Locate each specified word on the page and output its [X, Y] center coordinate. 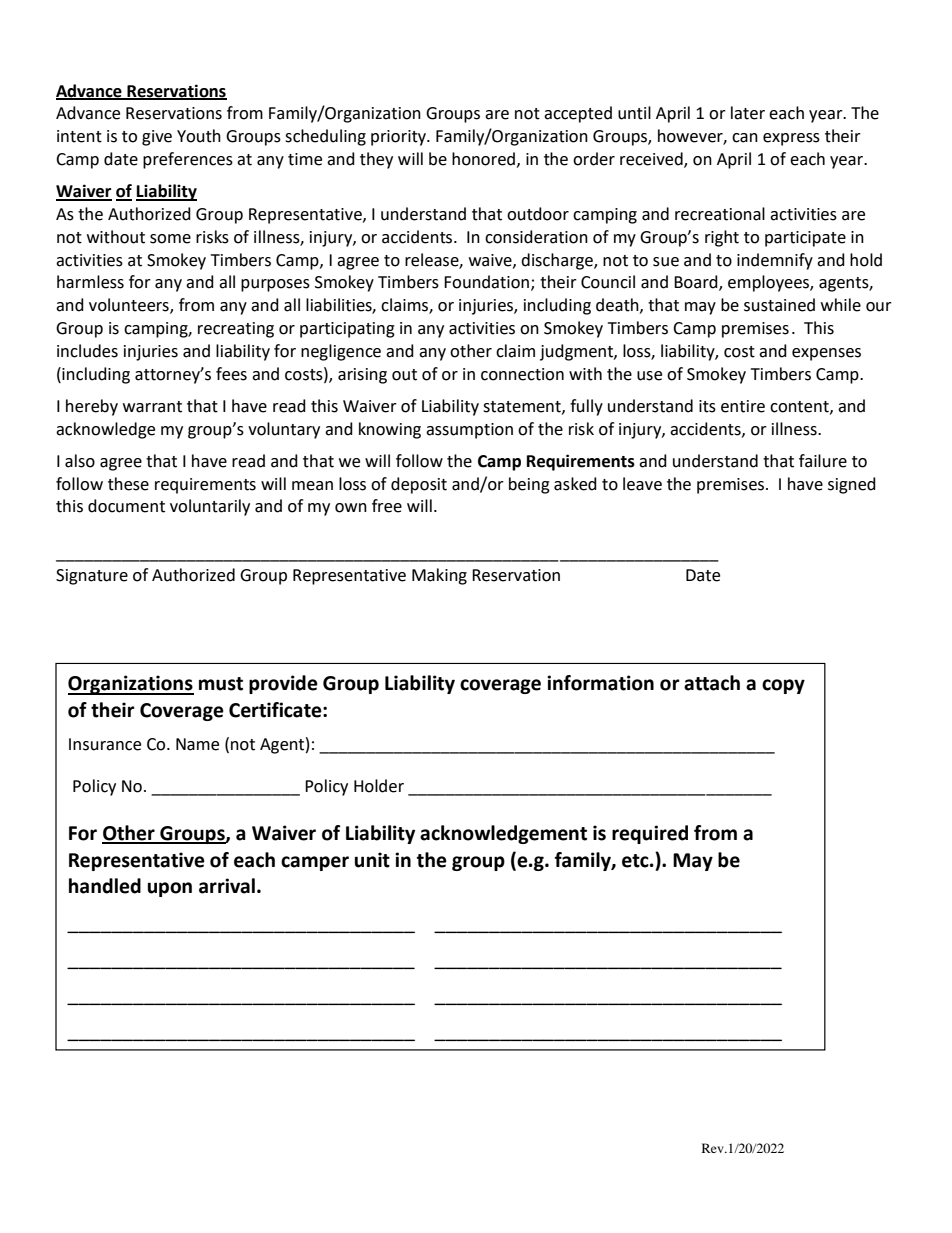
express [791, 139]
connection [522, 374]
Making [439, 576]
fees [231, 374]
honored [483, 159]
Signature [92, 577]
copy [783, 686]
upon [170, 889]
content [800, 407]
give [157, 138]
